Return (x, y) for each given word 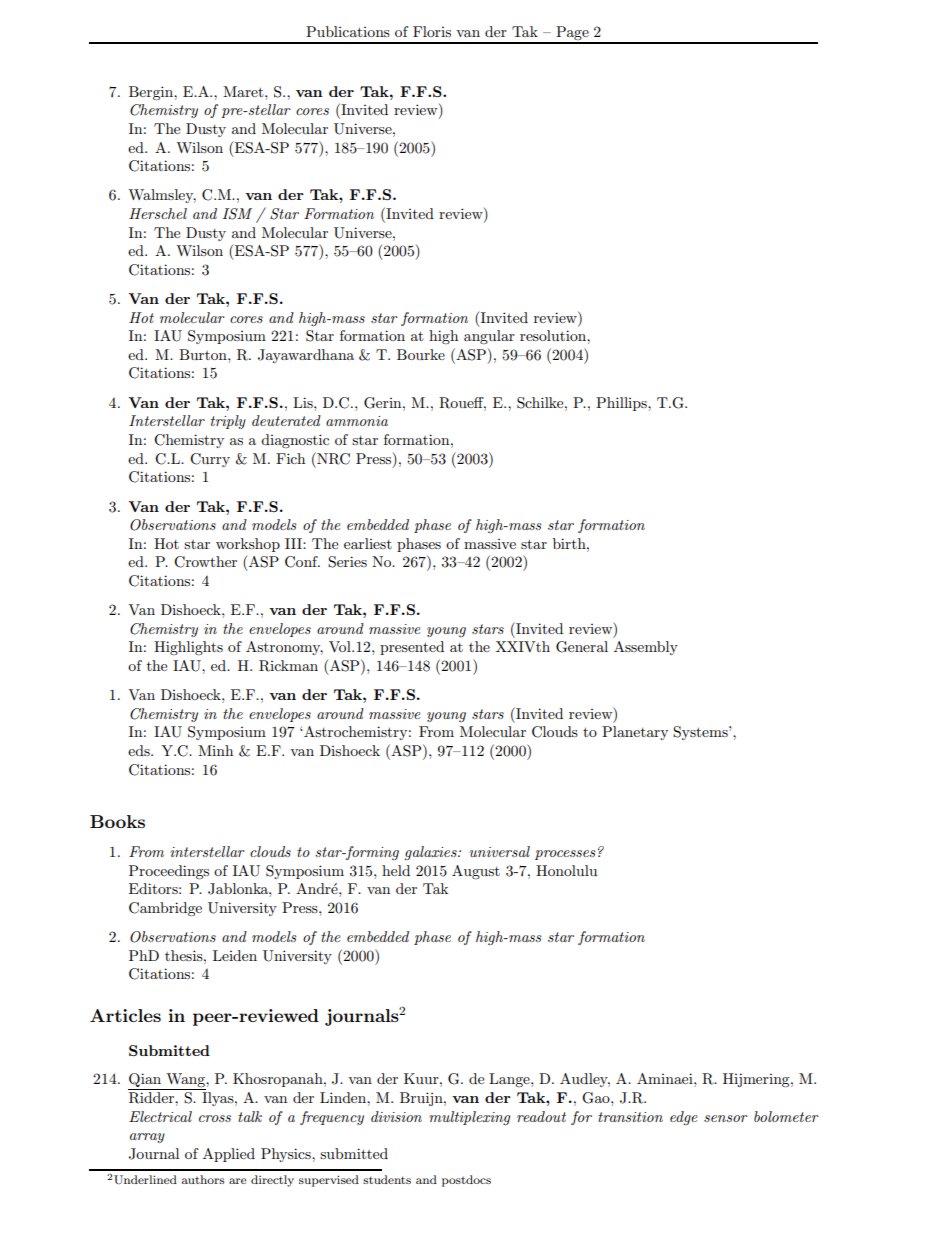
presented (412, 648)
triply (228, 422)
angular (489, 337)
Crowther (205, 562)
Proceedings (169, 872)
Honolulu (566, 870)
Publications (348, 31)
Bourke (421, 354)
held (396, 870)
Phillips (622, 404)
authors (203, 1179)
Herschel (158, 213)
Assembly (646, 648)
